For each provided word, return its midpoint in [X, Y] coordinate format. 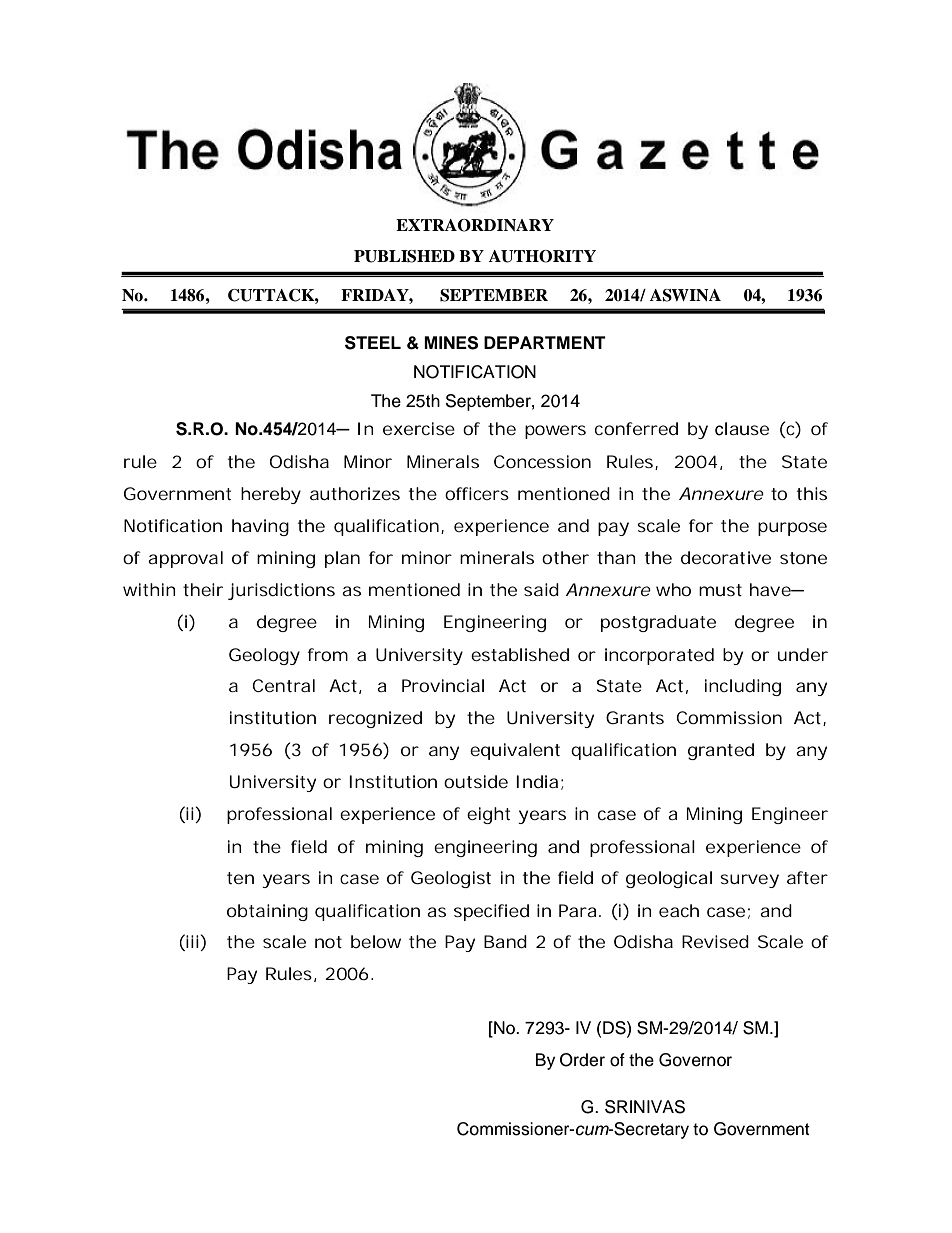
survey [749, 881]
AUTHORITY [542, 256]
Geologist [451, 879]
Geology [264, 656]
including [743, 687]
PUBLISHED [404, 256]
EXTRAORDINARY [475, 225]
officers [477, 493]
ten [240, 878]
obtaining [267, 912]
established [520, 654]
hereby [271, 495]
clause [742, 429]
